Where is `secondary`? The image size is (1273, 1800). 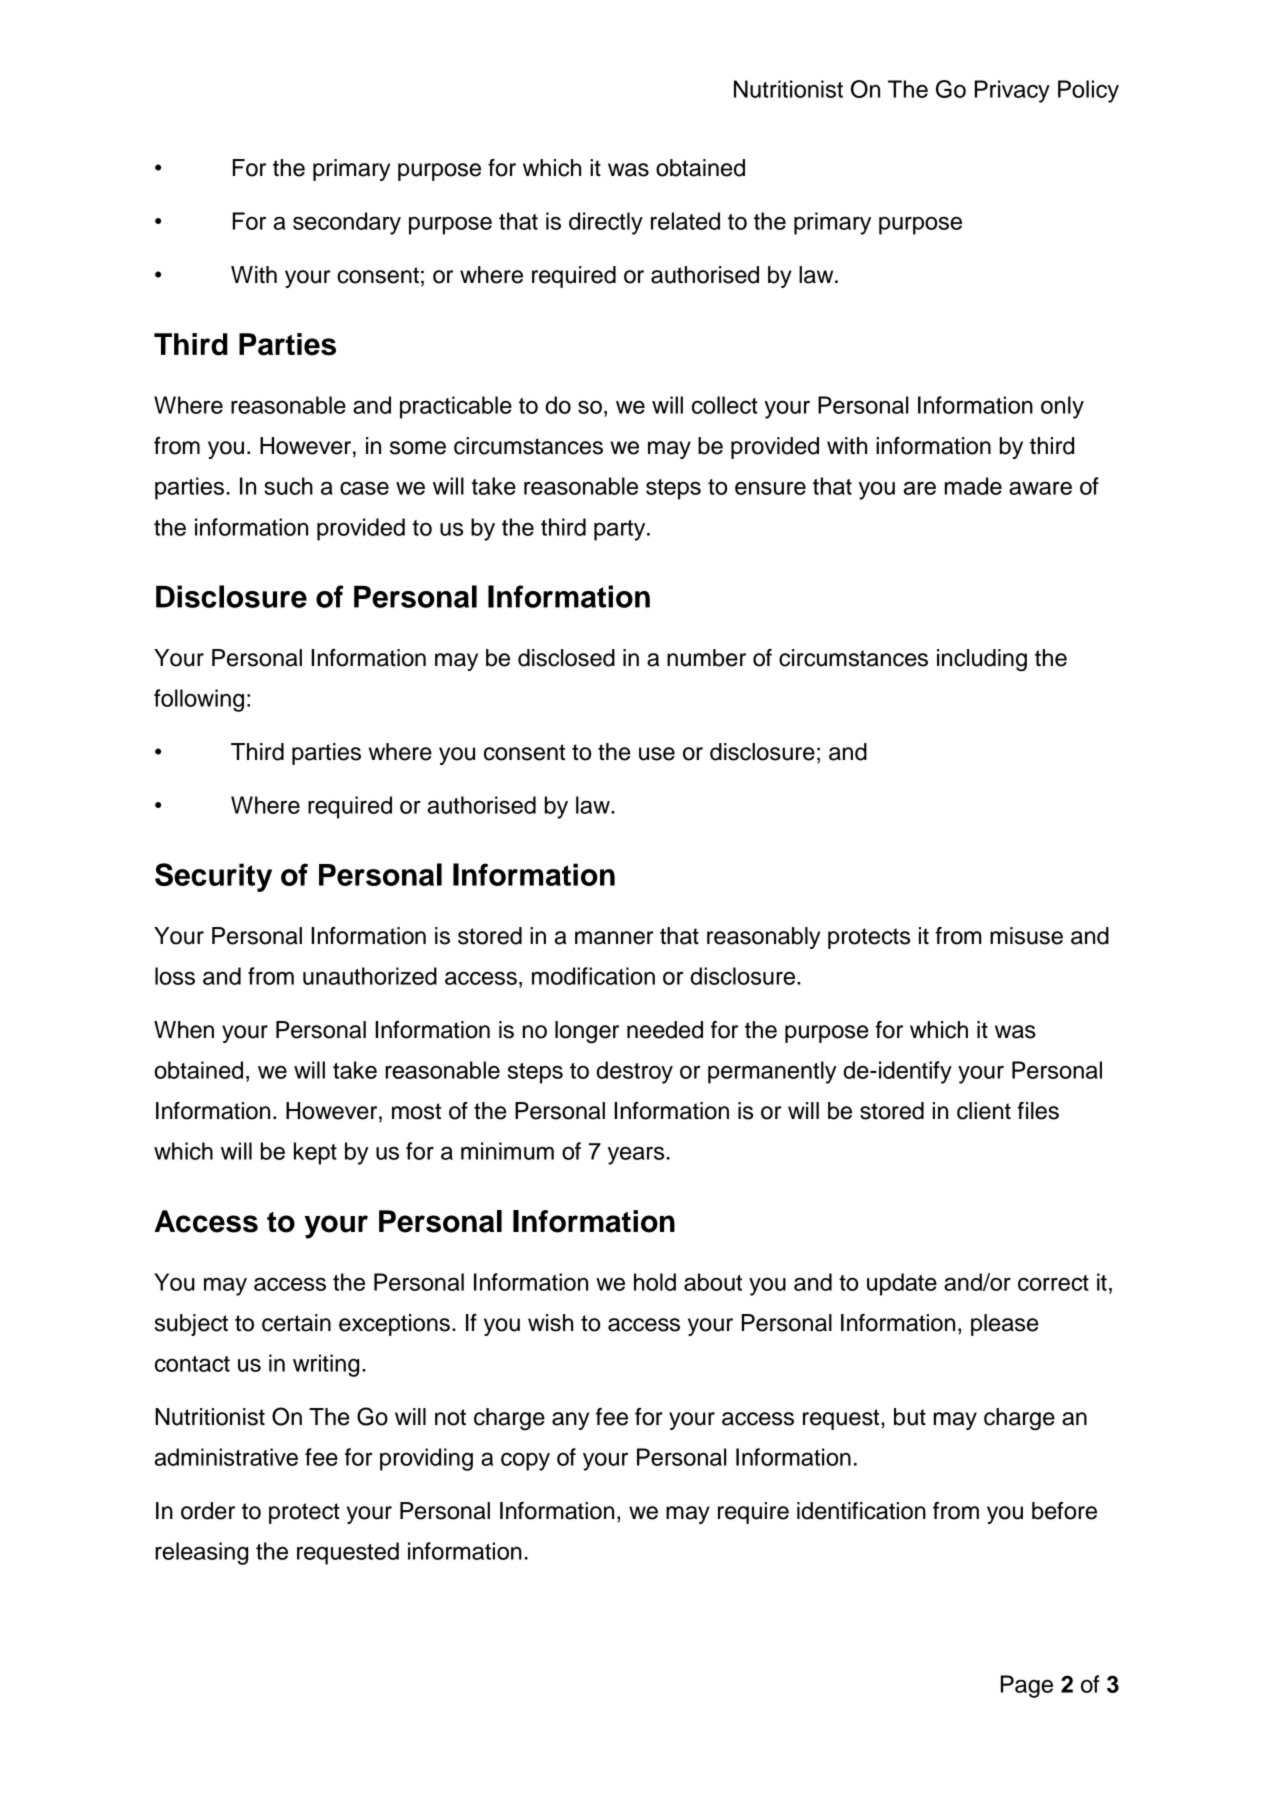
secondary is located at coordinates (347, 223).
